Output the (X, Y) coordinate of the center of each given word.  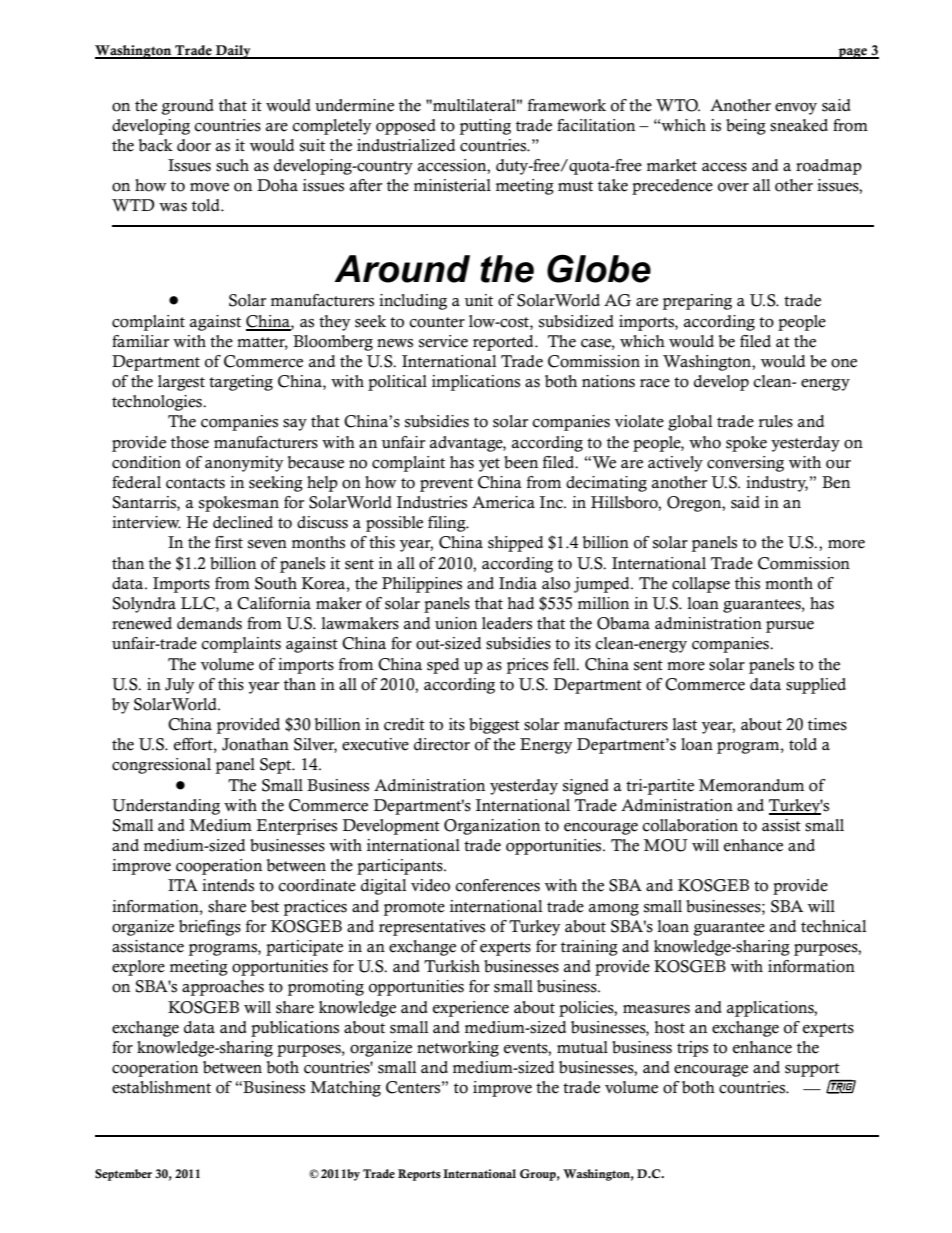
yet (489, 465)
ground (188, 107)
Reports (419, 1175)
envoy (796, 109)
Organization (492, 827)
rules (775, 421)
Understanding (166, 807)
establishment (161, 1087)
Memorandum (751, 785)
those (190, 442)
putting (485, 127)
